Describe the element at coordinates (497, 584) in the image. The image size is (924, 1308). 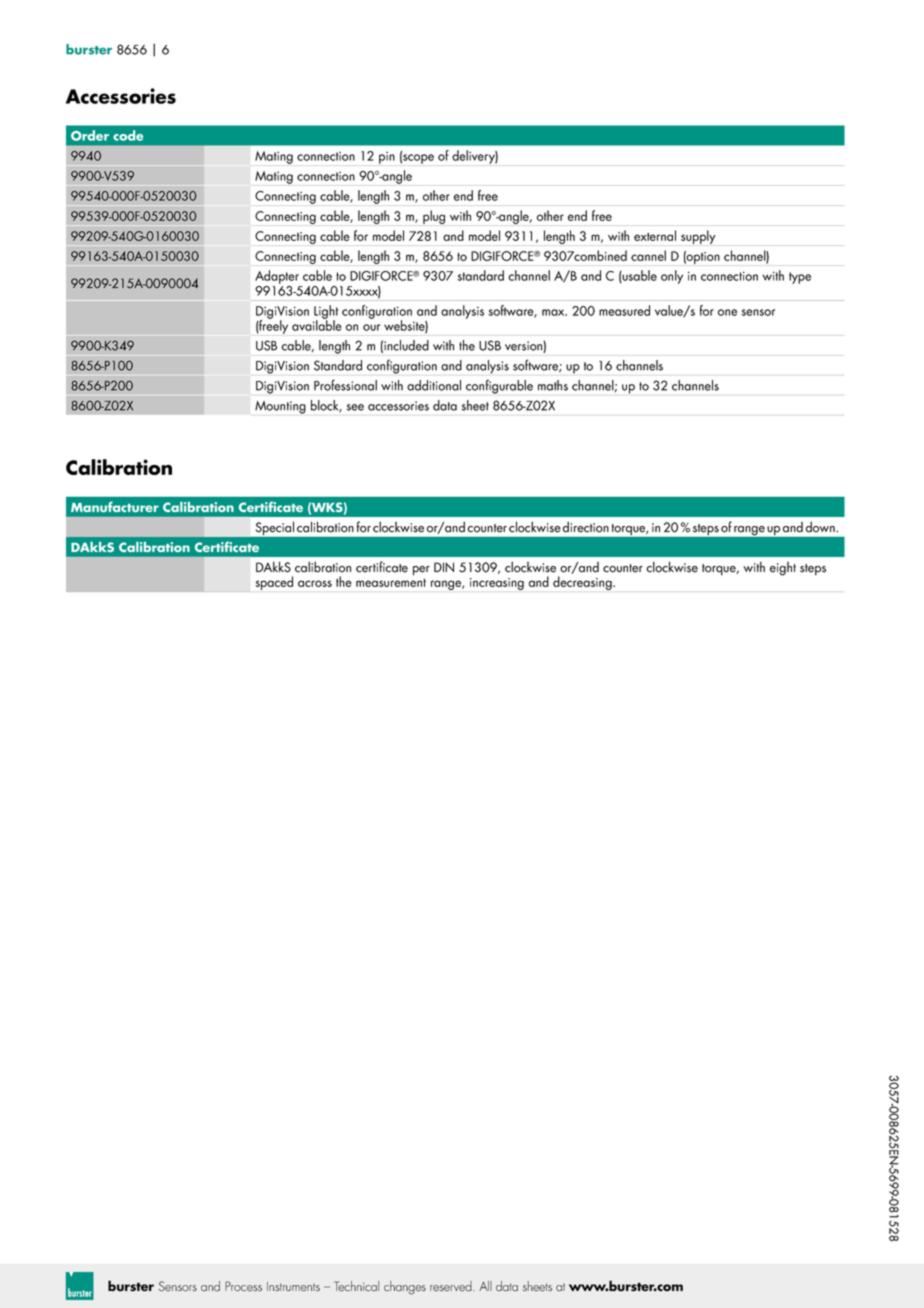
I see `increasing` at that location.
